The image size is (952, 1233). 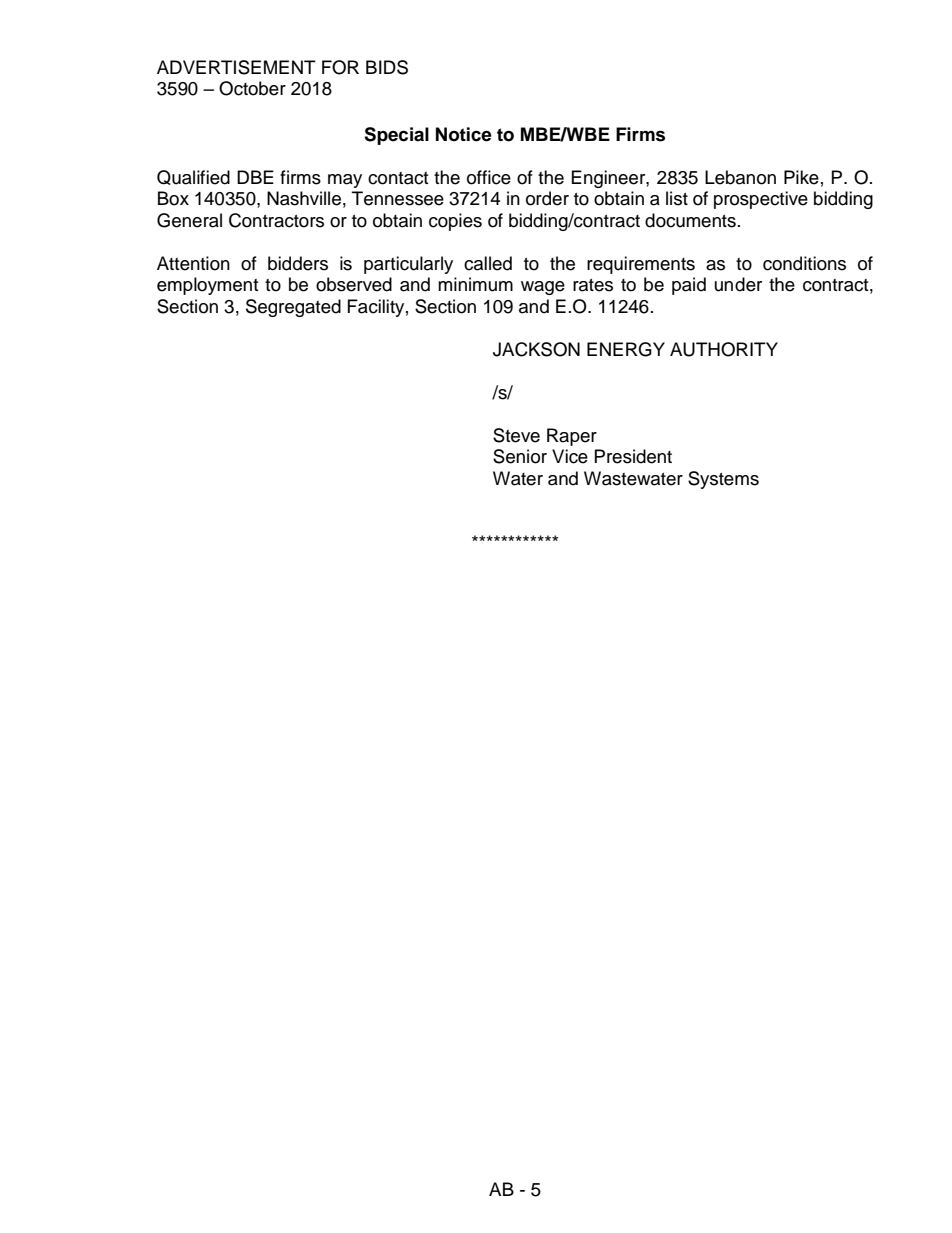 I want to click on Systems, so click(x=723, y=480).
